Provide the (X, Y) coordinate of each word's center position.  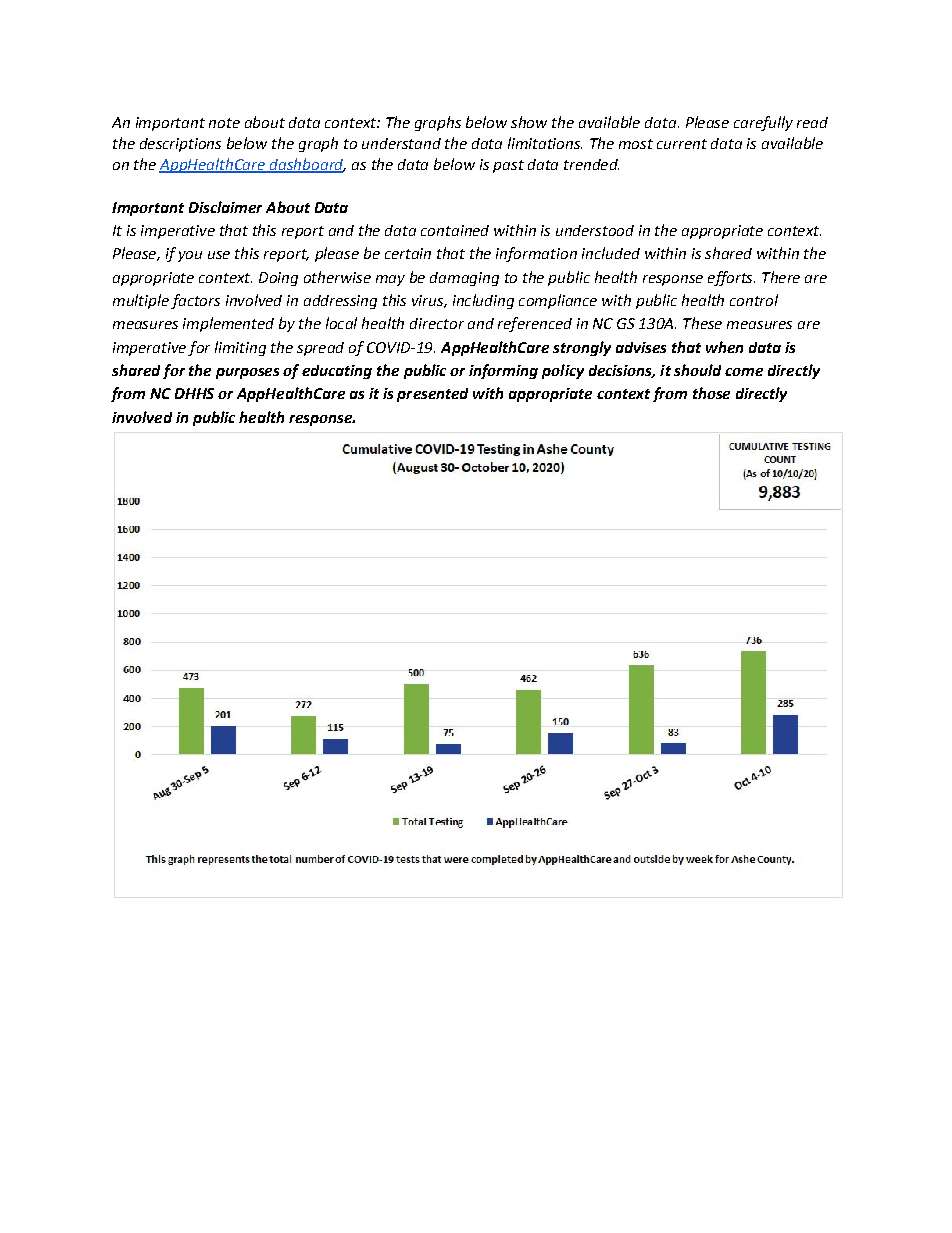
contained (455, 230)
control (754, 300)
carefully (763, 123)
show (529, 122)
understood (595, 230)
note (224, 123)
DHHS (194, 393)
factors (195, 301)
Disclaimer (225, 207)
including (483, 301)
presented (432, 395)
